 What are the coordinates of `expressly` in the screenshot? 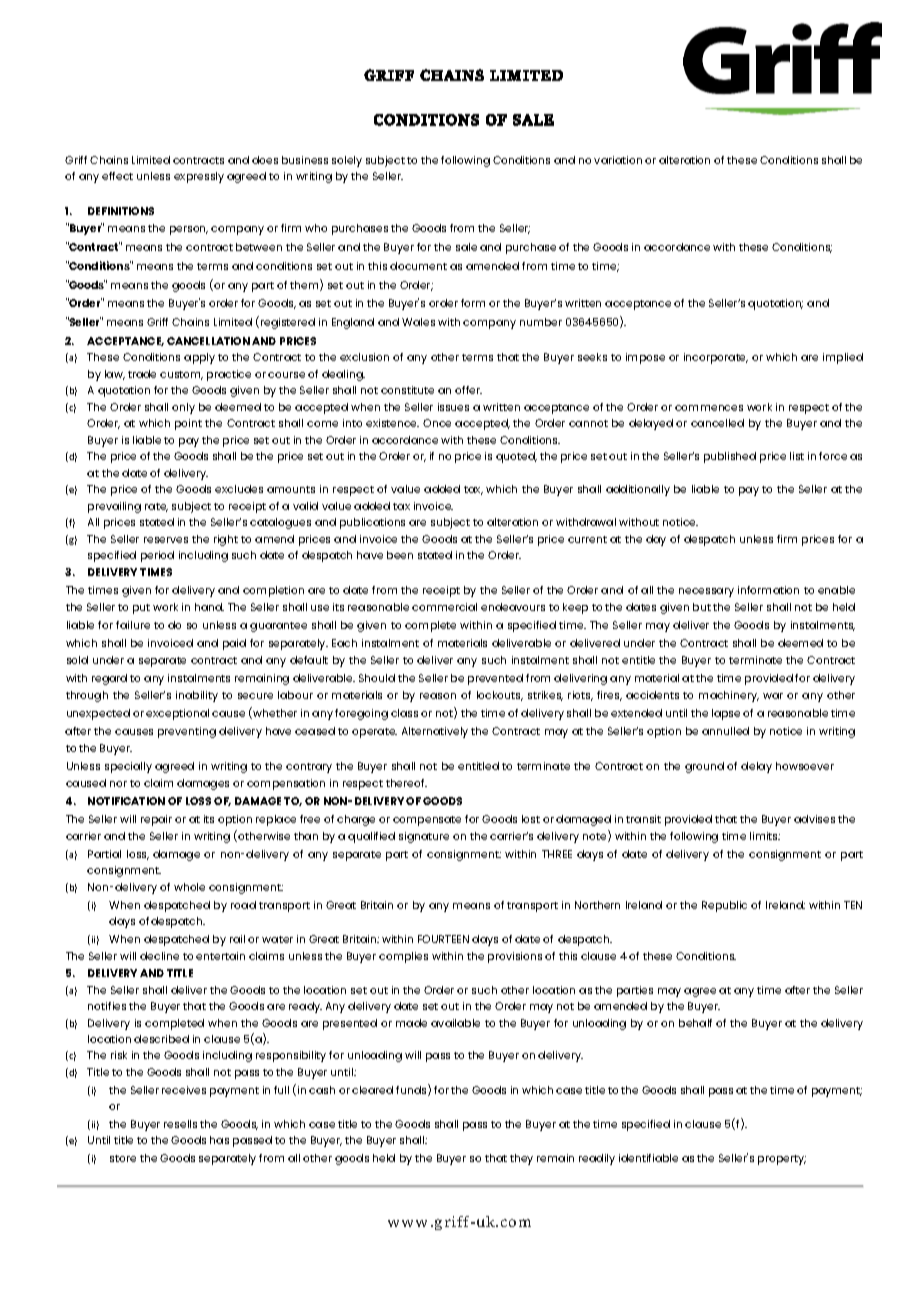 It's located at (199, 177).
